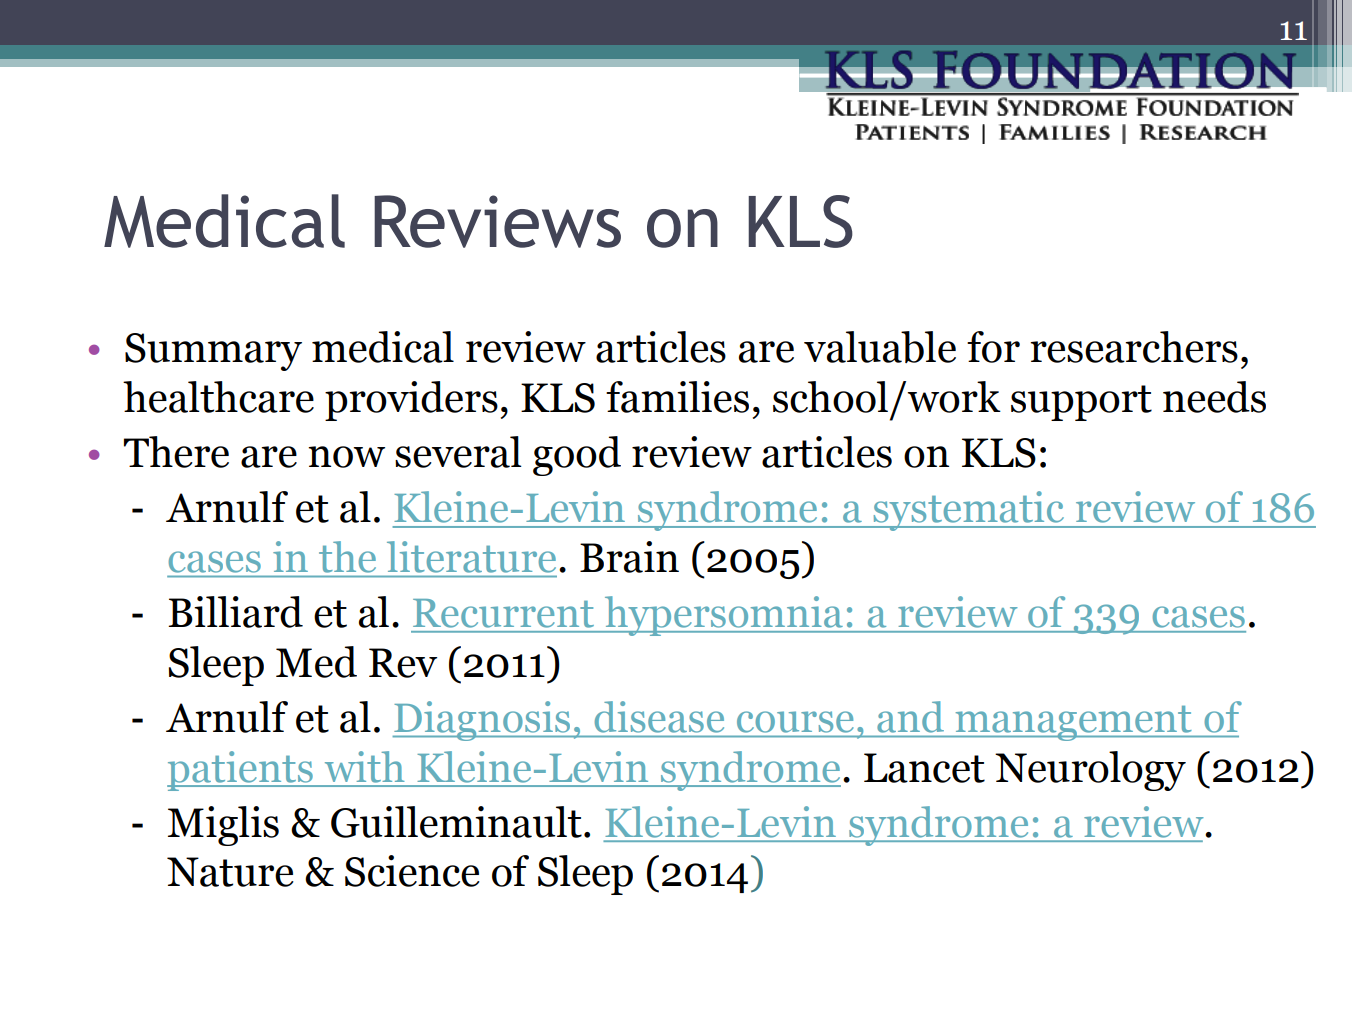  What do you see at coordinates (1090, 771) in the page?
I see `Neurology` at bounding box center [1090, 771].
